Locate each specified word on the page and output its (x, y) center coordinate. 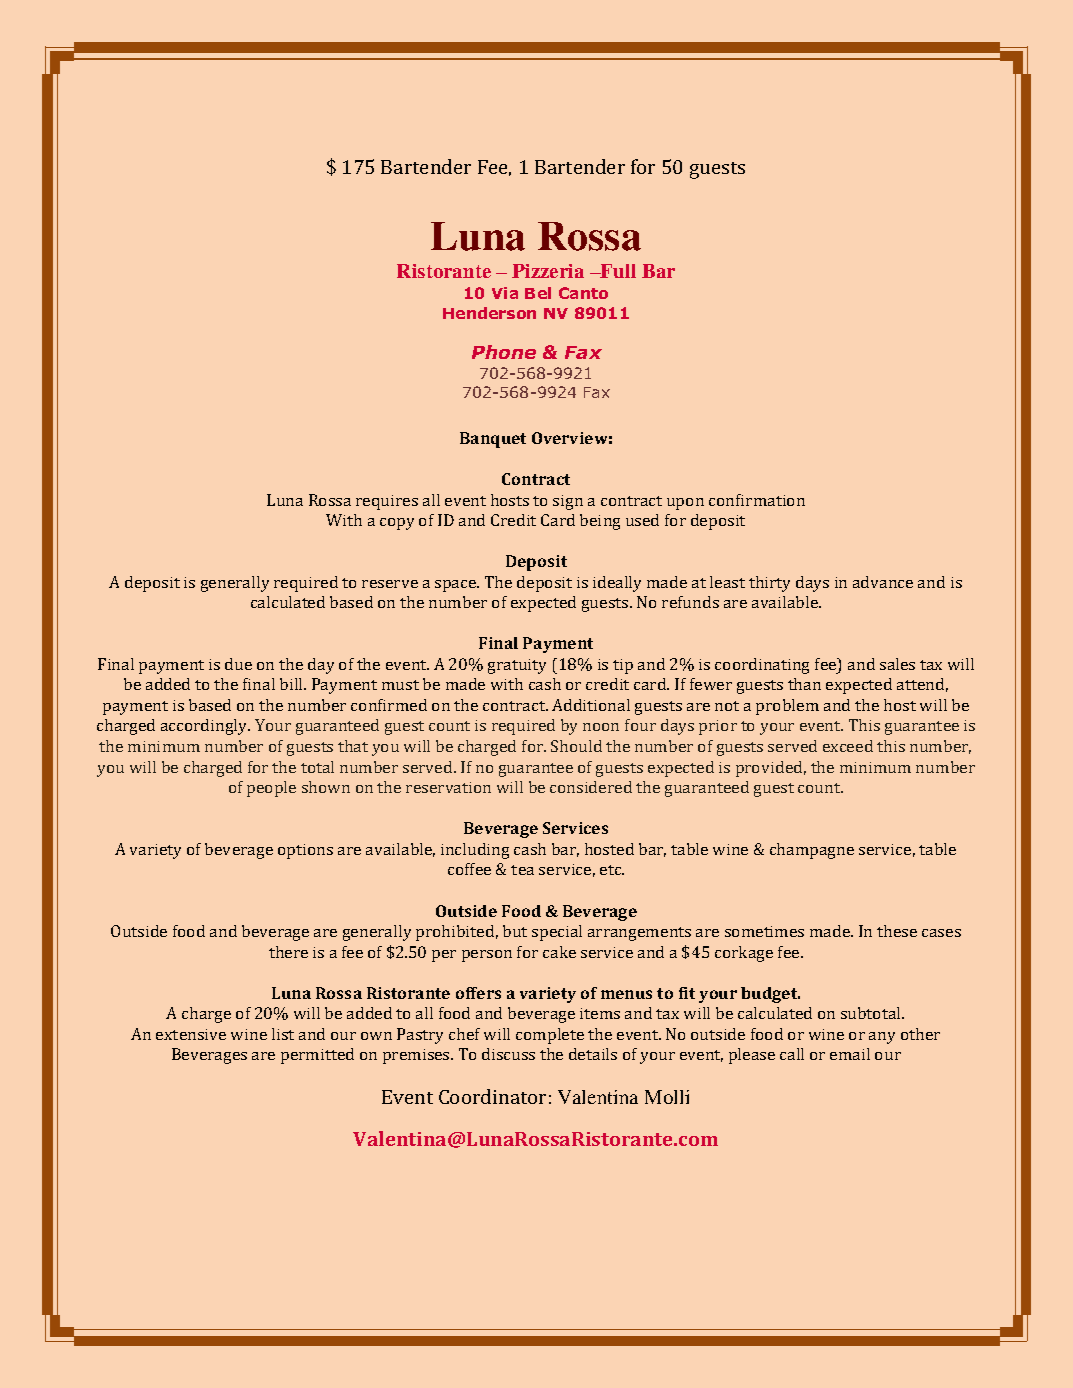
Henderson (489, 313)
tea (522, 870)
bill (292, 684)
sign (568, 502)
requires (387, 502)
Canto (583, 293)
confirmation (757, 500)
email (850, 1054)
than (804, 684)
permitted (317, 1056)
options (305, 851)
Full (617, 271)
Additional (591, 705)
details (593, 1054)
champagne (812, 851)
